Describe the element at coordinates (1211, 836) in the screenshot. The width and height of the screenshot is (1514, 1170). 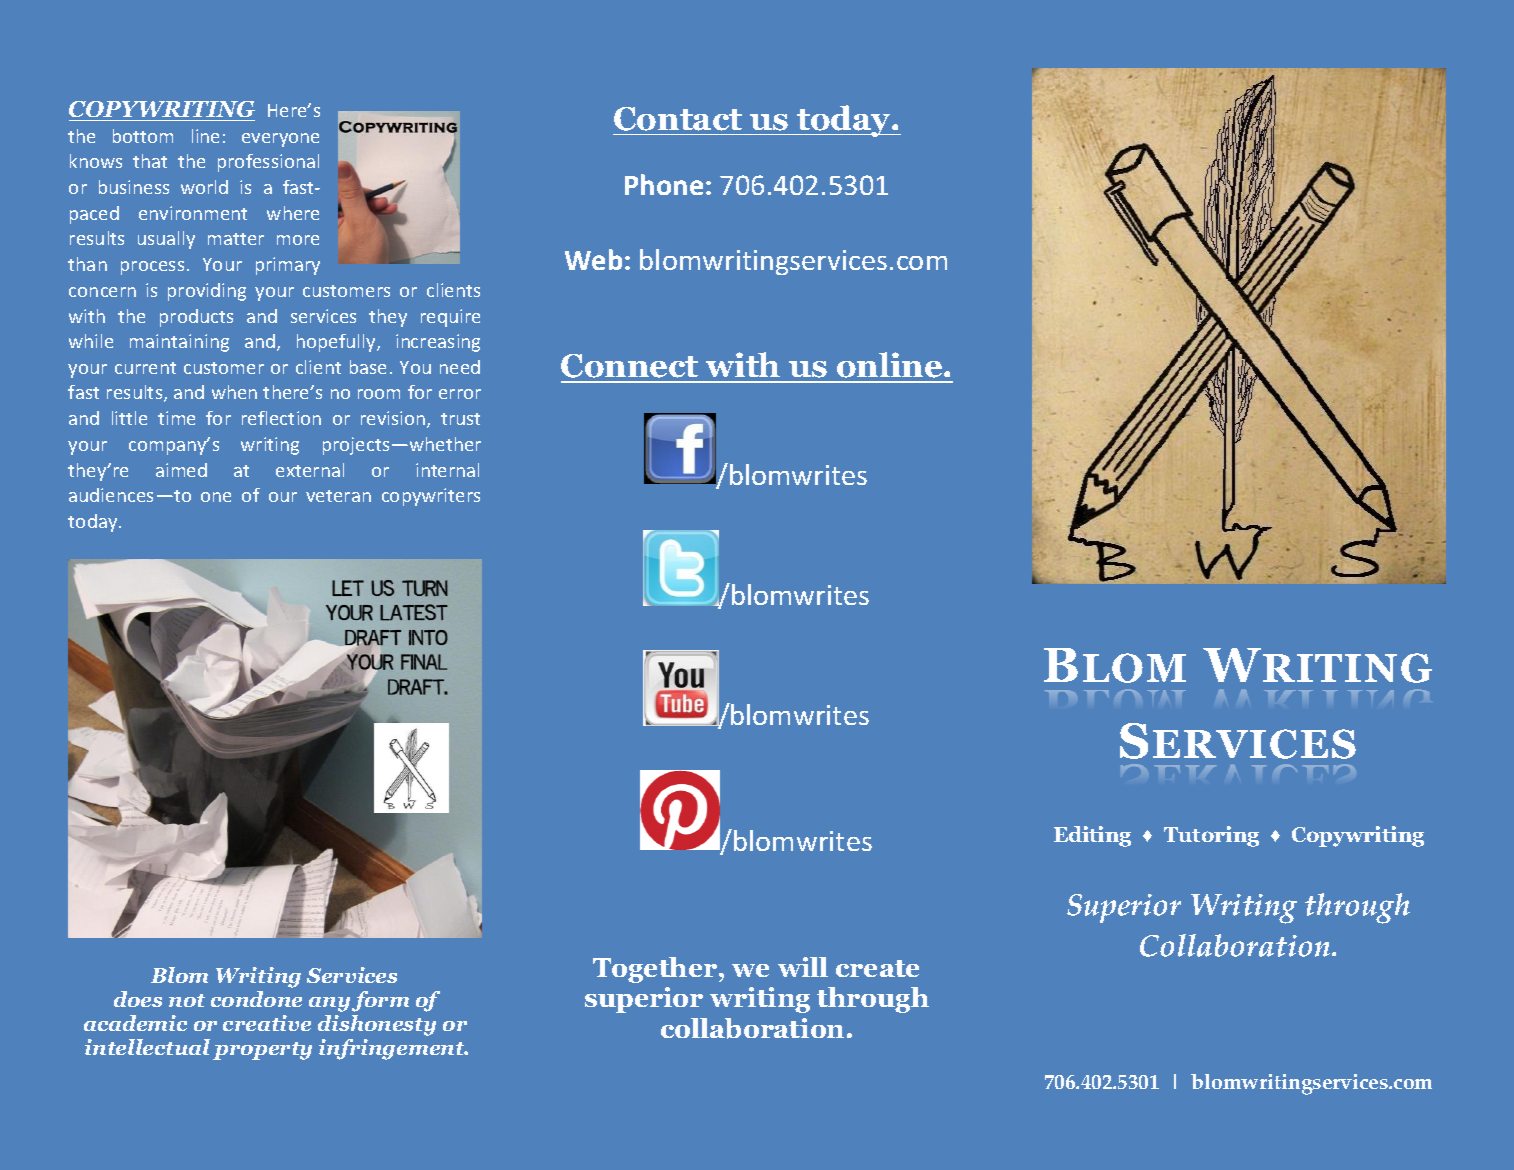
I see `Tutoring` at that location.
